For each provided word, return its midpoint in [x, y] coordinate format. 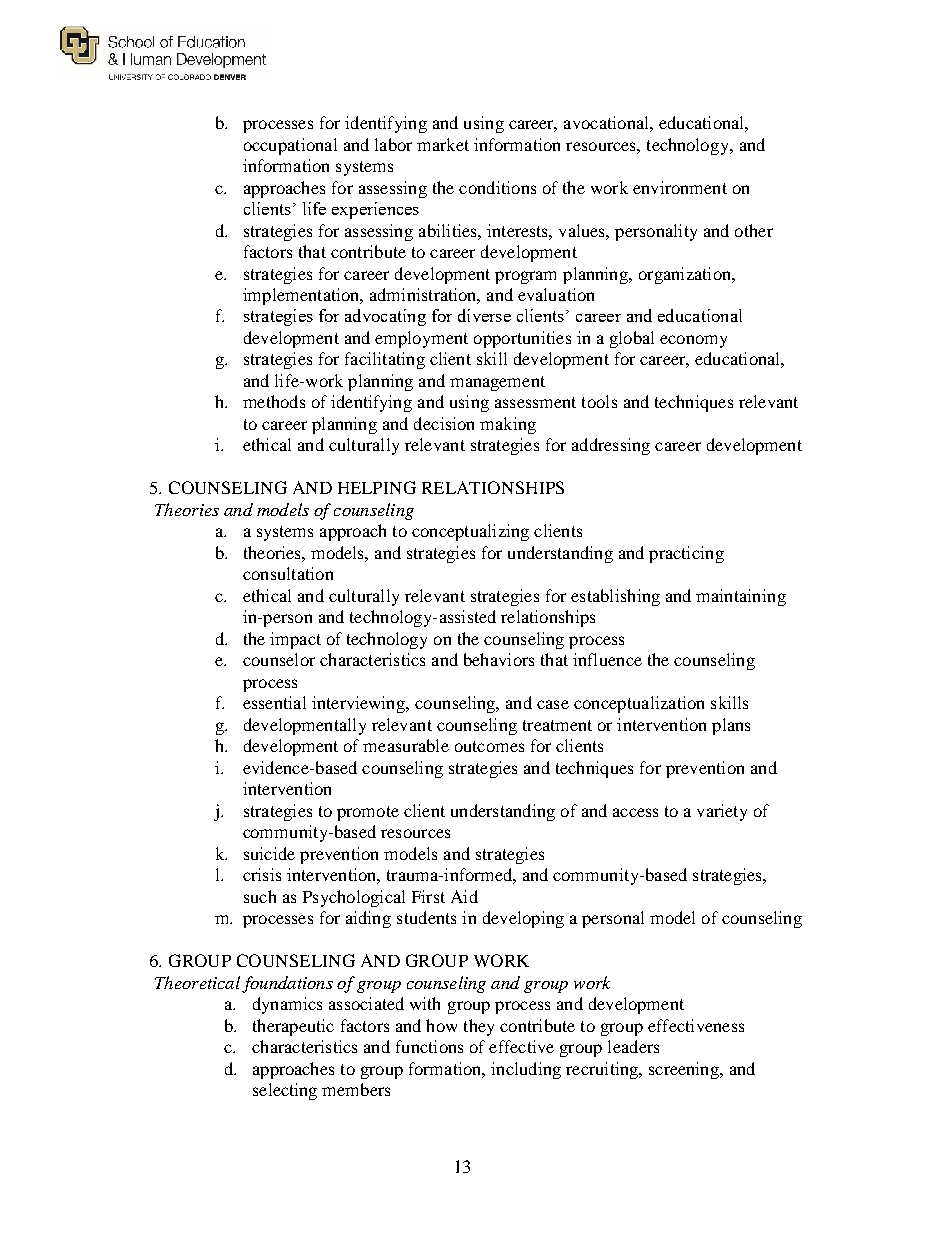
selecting [285, 1091]
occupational [290, 146]
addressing [611, 446]
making [508, 425]
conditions [497, 187]
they [479, 1027]
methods [274, 401]
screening [685, 1070]
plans [731, 726]
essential [274, 702]
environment [680, 187]
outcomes [489, 746]
